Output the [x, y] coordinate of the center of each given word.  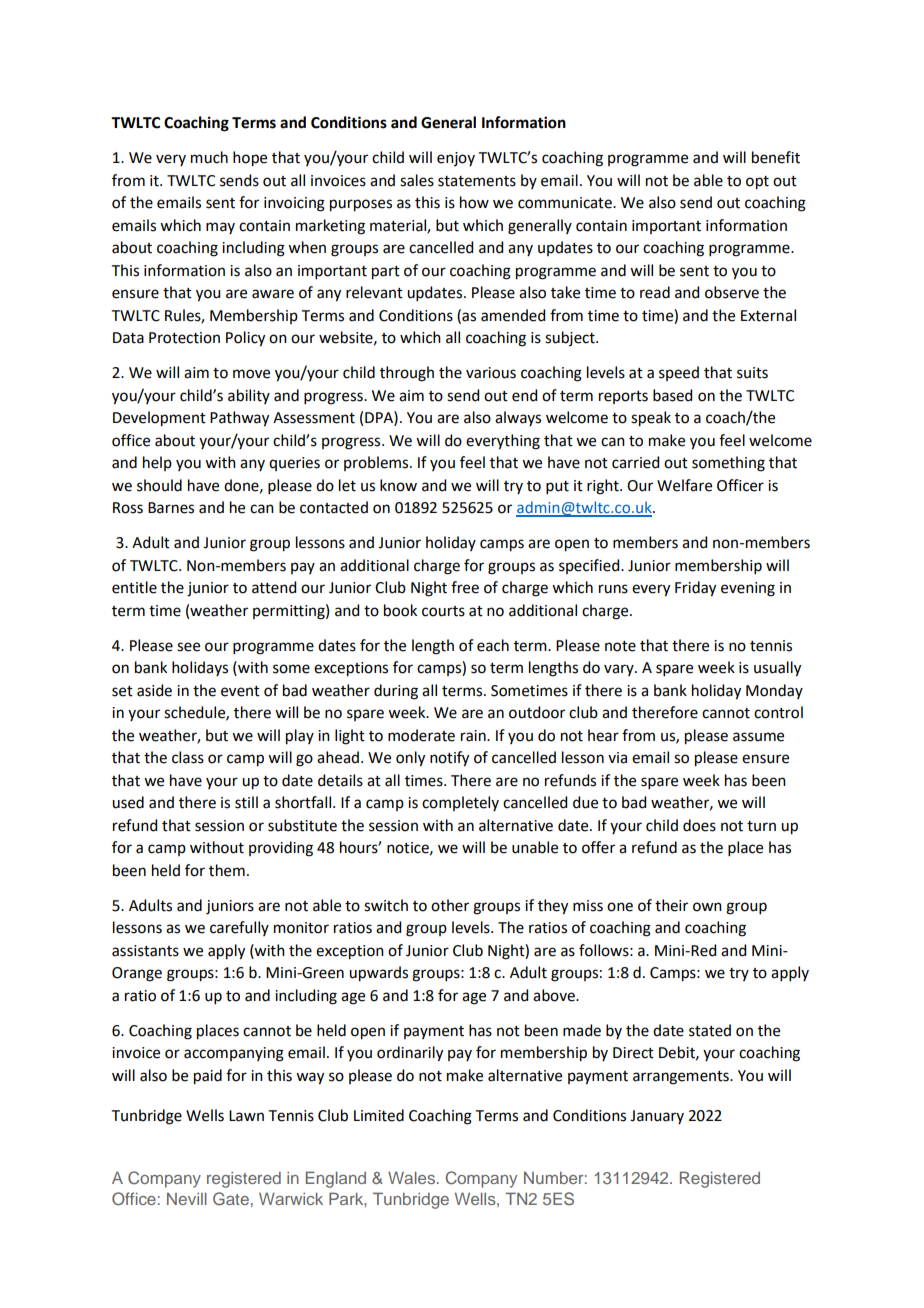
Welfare [684, 485]
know [398, 485]
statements [477, 181]
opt [757, 183]
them [227, 870]
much [209, 157]
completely [460, 803]
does [699, 825]
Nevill [187, 1198]
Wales [411, 1177]
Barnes [171, 508]
